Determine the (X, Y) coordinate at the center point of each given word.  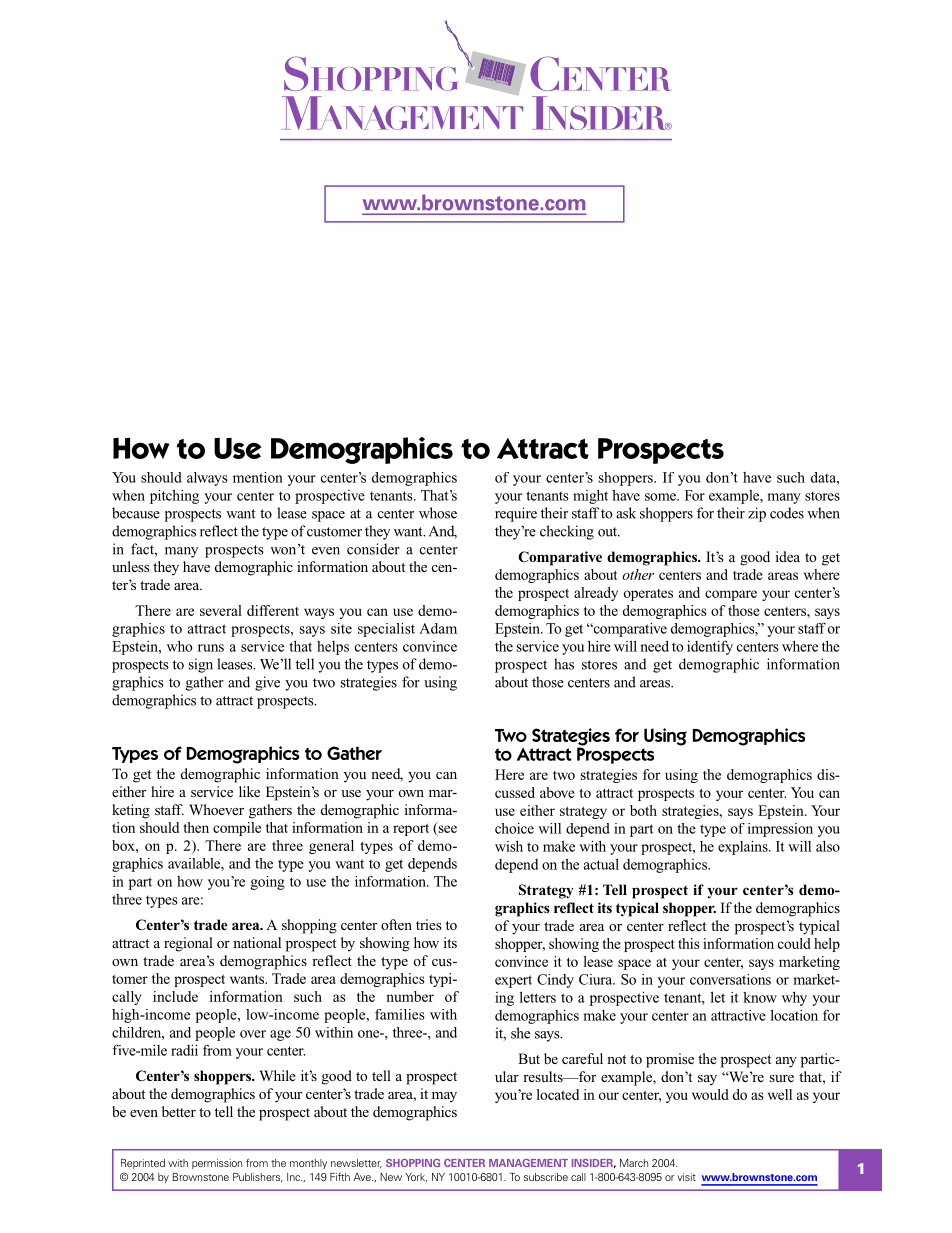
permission (217, 1164)
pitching (174, 497)
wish (509, 846)
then (196, 827)
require (516, 514)
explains (744, 848)
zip (757, 514)
